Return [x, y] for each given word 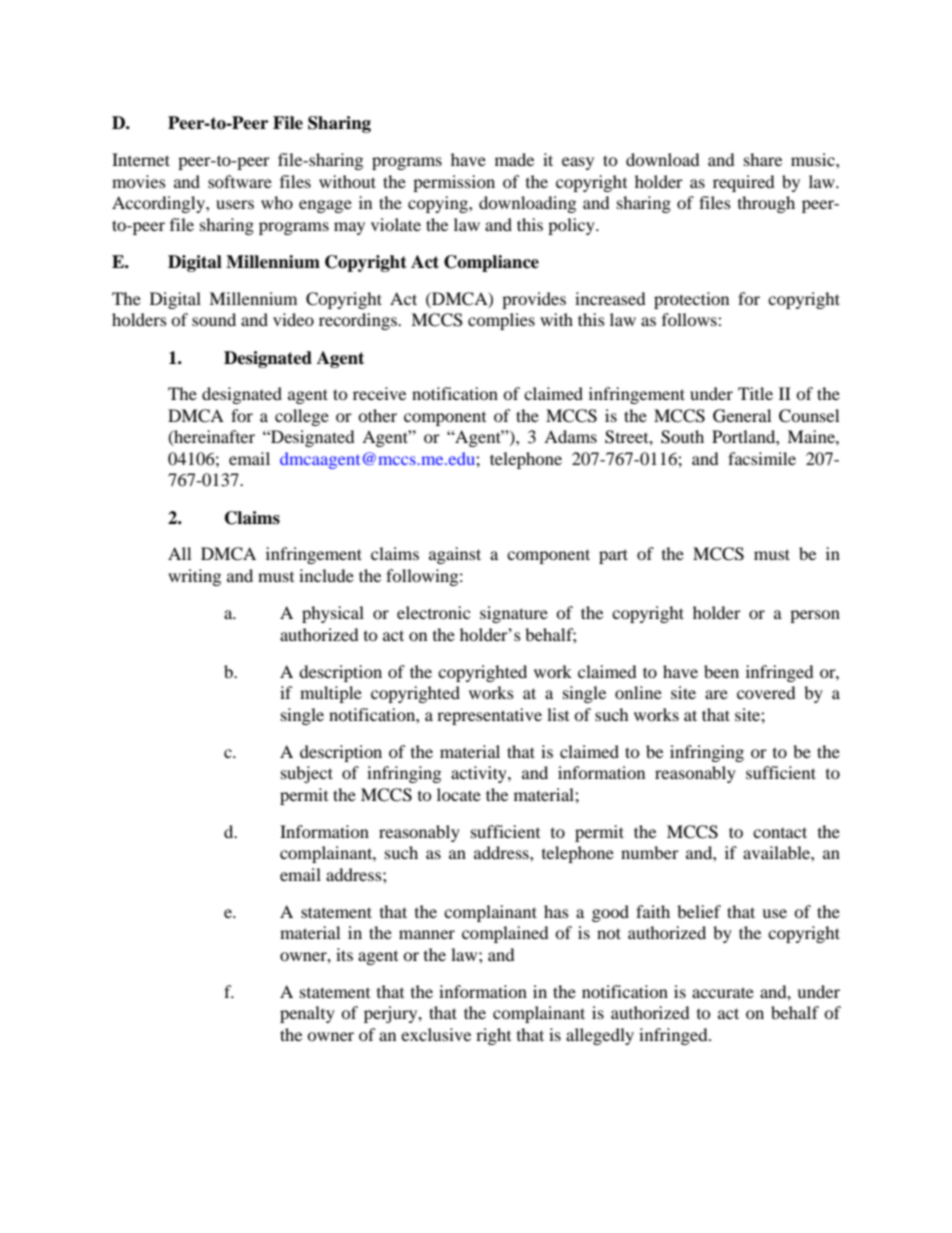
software [240, 181]
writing [194, 577]
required [744, 183]
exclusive [436, 1034]
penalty [307, 1014]
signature [514, 614]
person [815, 616]
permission [454, 183]
